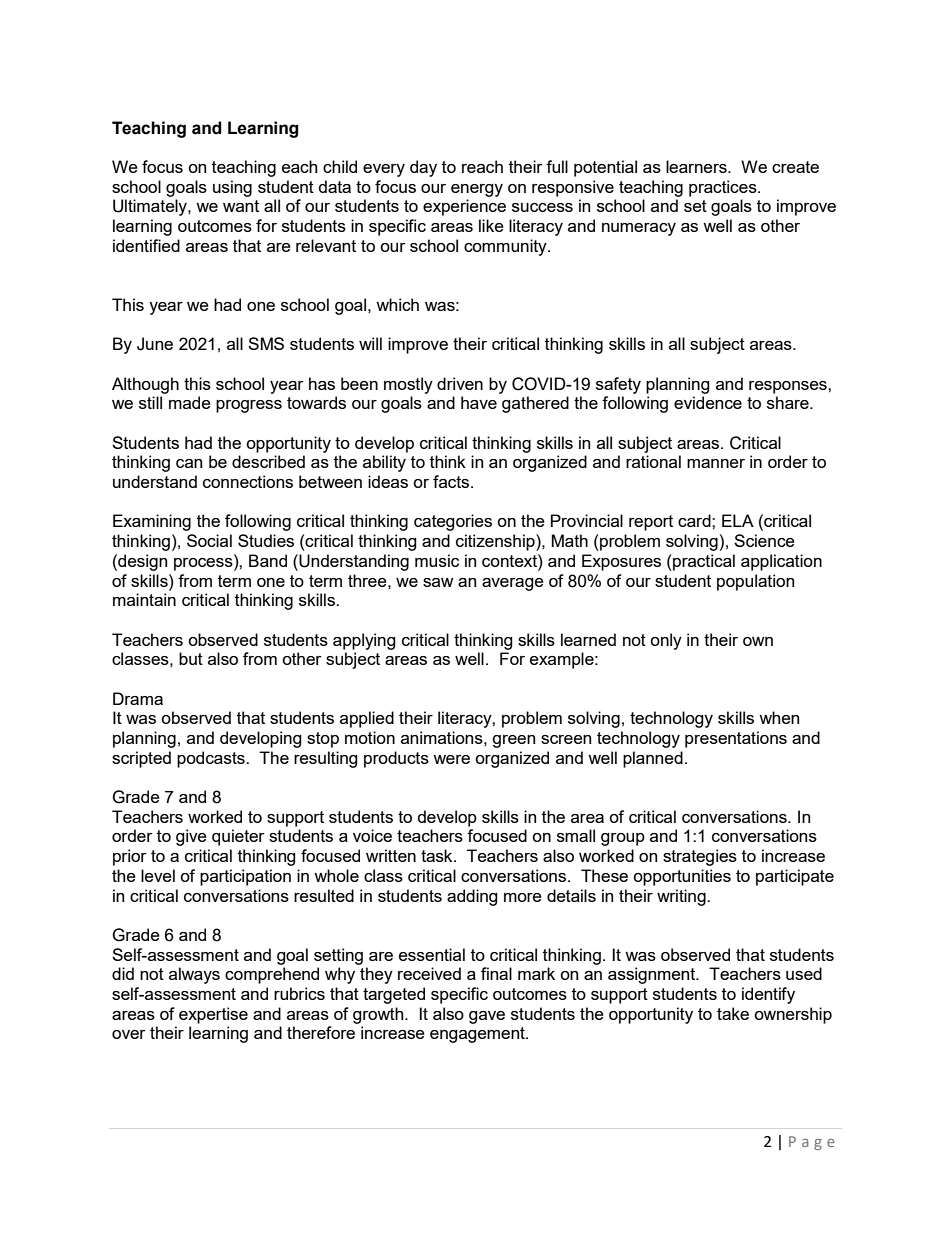 The image size is (952, 1233). What do you see at coordinates (191, 658) in the document?
I see `but` at bounding box center [191, 658].
